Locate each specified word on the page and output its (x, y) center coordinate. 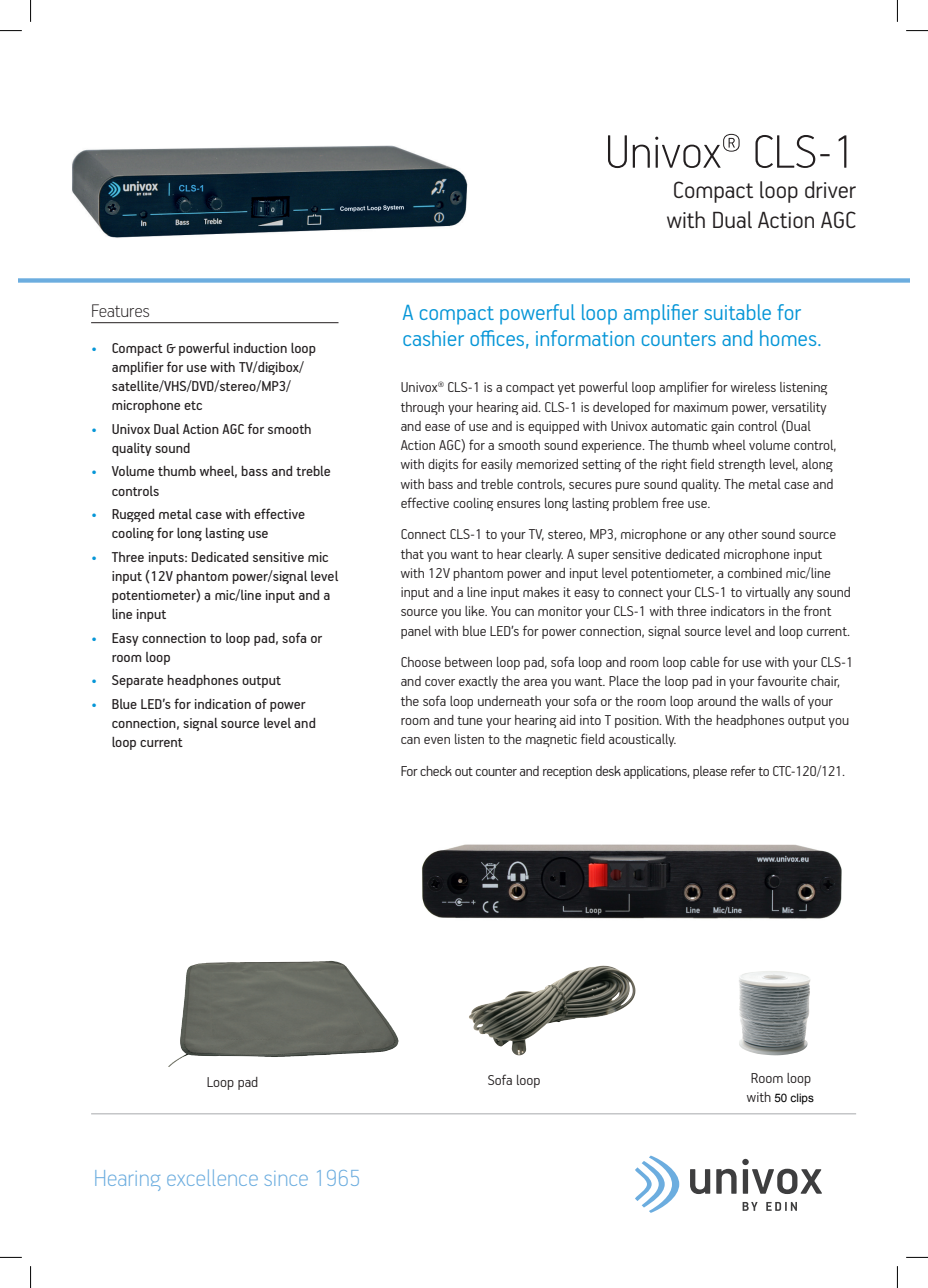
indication (223, 704)
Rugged (133, 515)
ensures (518, 504)
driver (830, 189)
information (585, 338)
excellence (212, 1178)
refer (743, 770)
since (286, 1178)
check (436, 771)
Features (120, 310)
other (743, 534)
